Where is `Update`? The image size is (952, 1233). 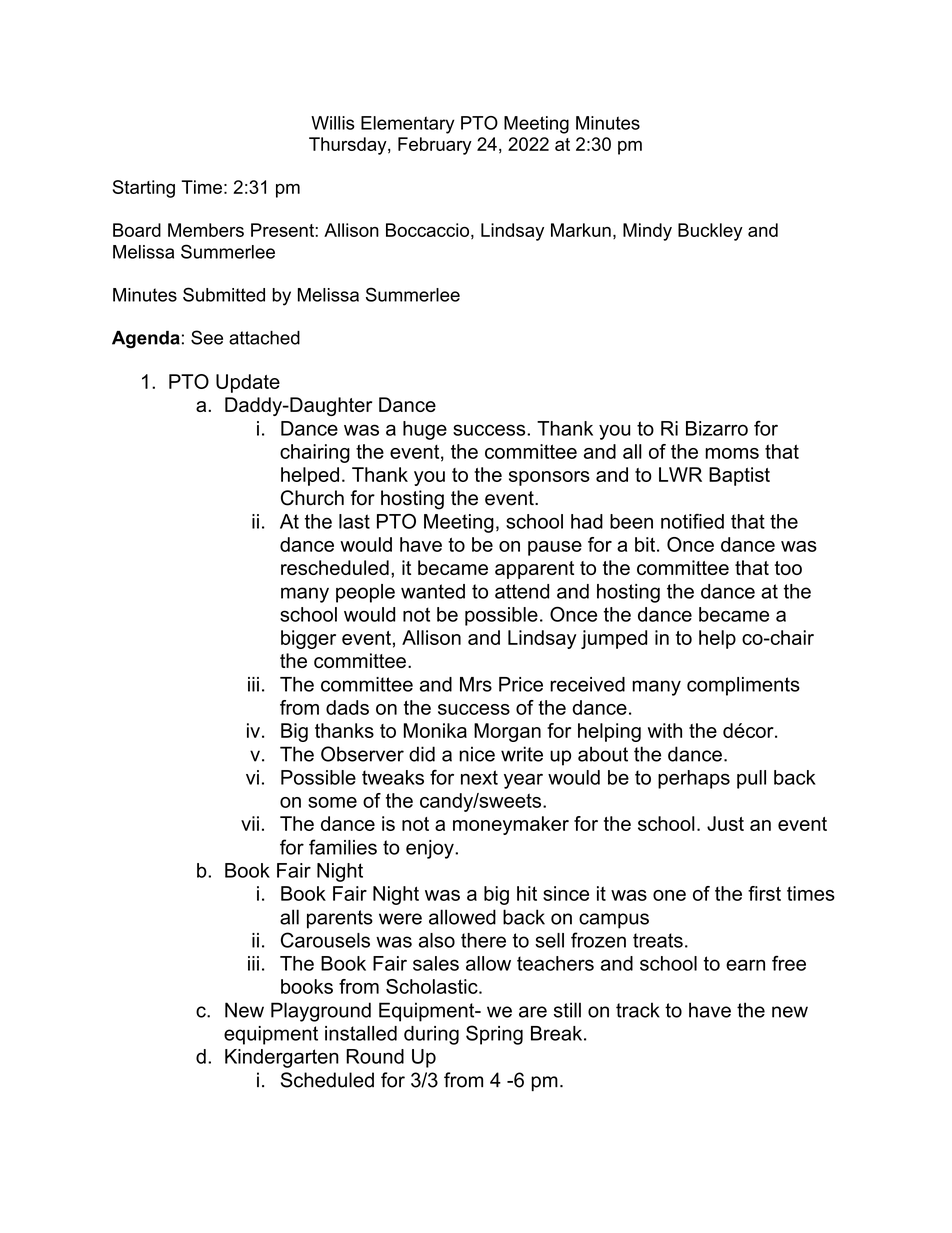 Update is located at coordinates (248, 383).
